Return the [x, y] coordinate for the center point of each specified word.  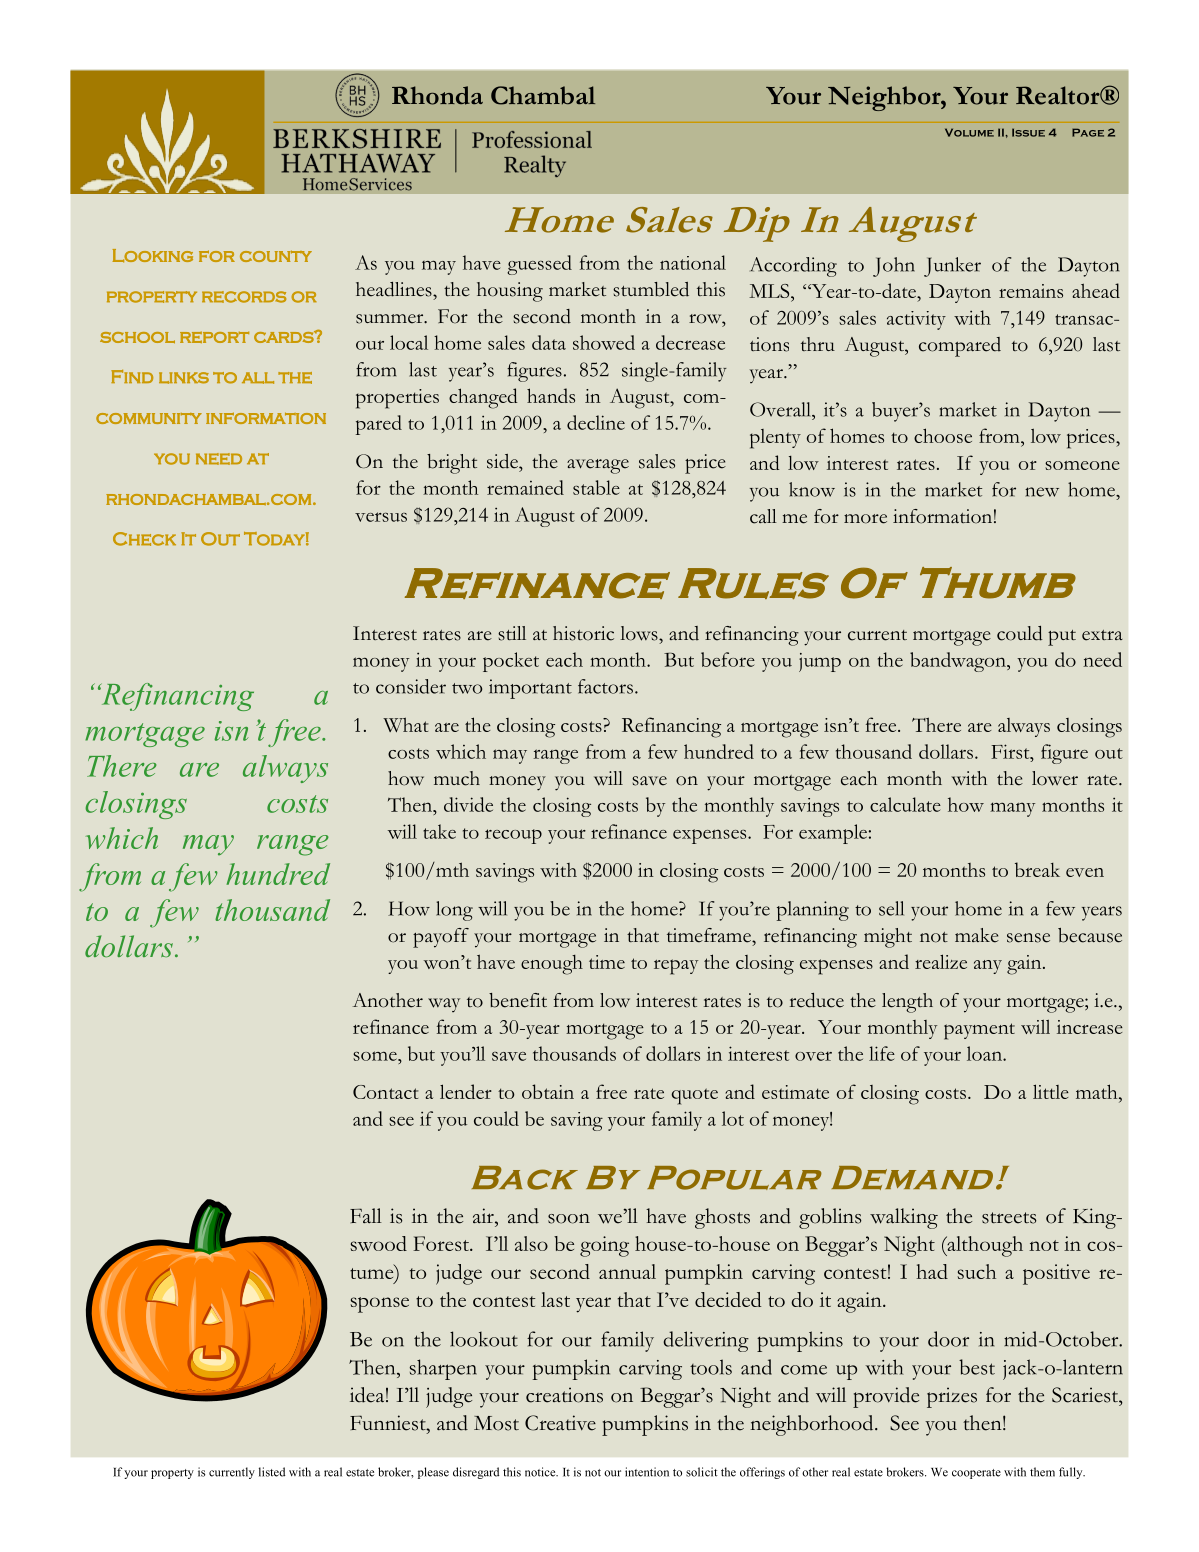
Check [144, 539]
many [1012, 809]
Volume [969, 132]
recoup [513, 836]
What [405, 724]
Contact [385, 1092]
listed [272, 1472]
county [276, 256]
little [1051, 1091]
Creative [560, 1423]
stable [596, 487]
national [693, 262]
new [1042, 492]
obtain [548, 1091]
